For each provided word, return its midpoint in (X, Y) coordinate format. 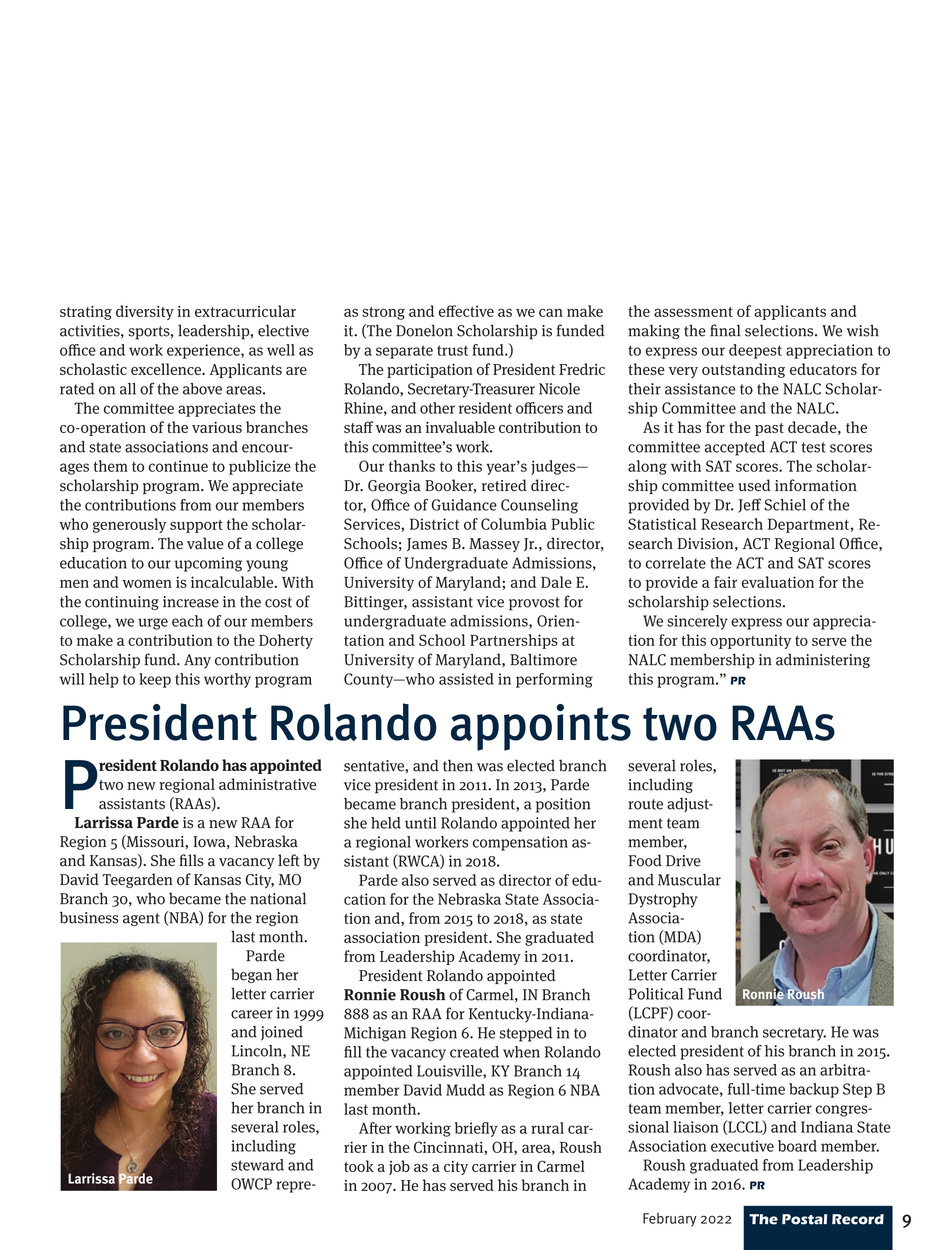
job (399, 1167)
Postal (804, 1219)
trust (452, 350)
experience (204, 351)
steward (257, 1165)
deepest (755, 351)
